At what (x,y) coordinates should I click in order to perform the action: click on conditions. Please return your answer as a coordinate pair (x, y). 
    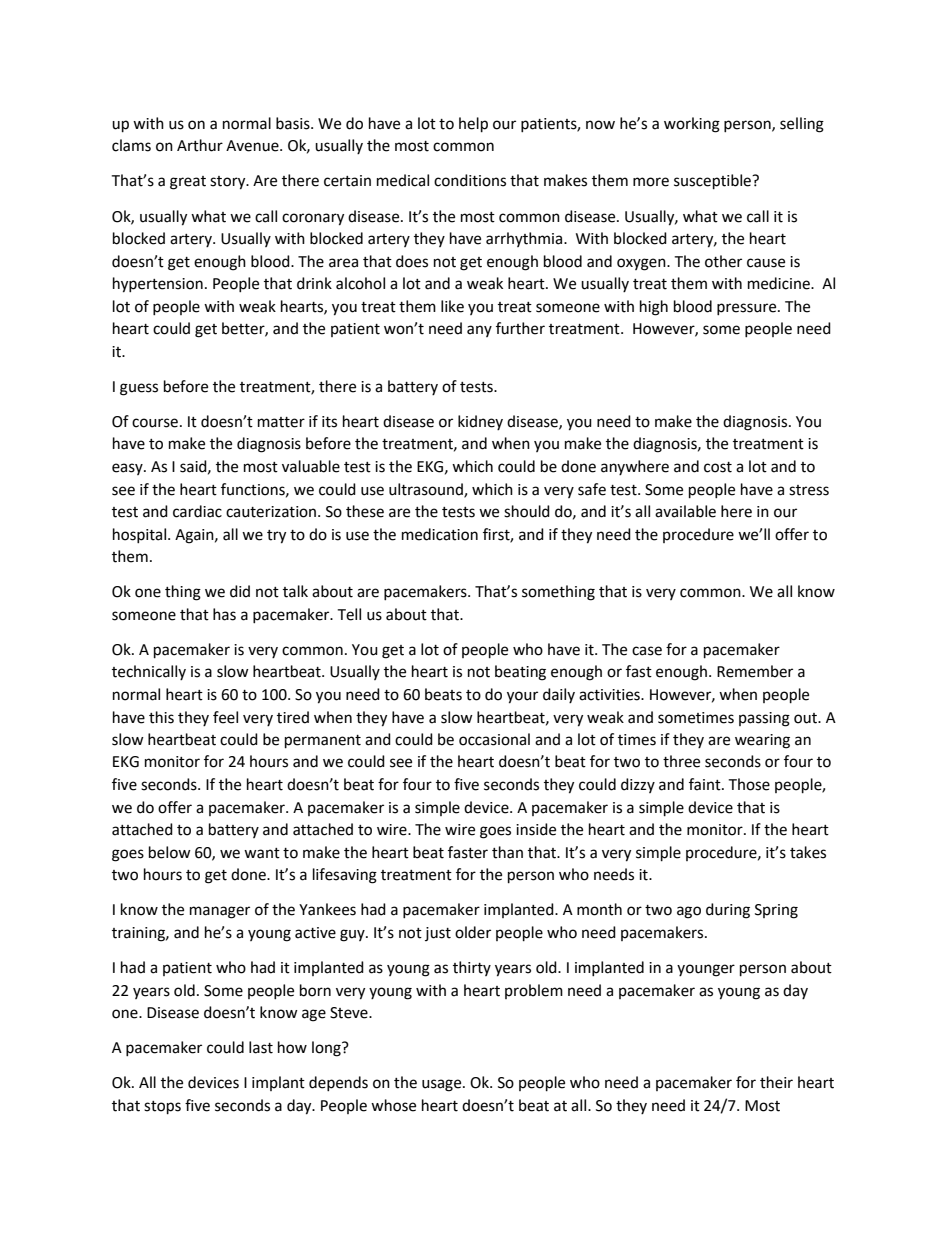
    Looking at the image, I should click on (470, 180).
